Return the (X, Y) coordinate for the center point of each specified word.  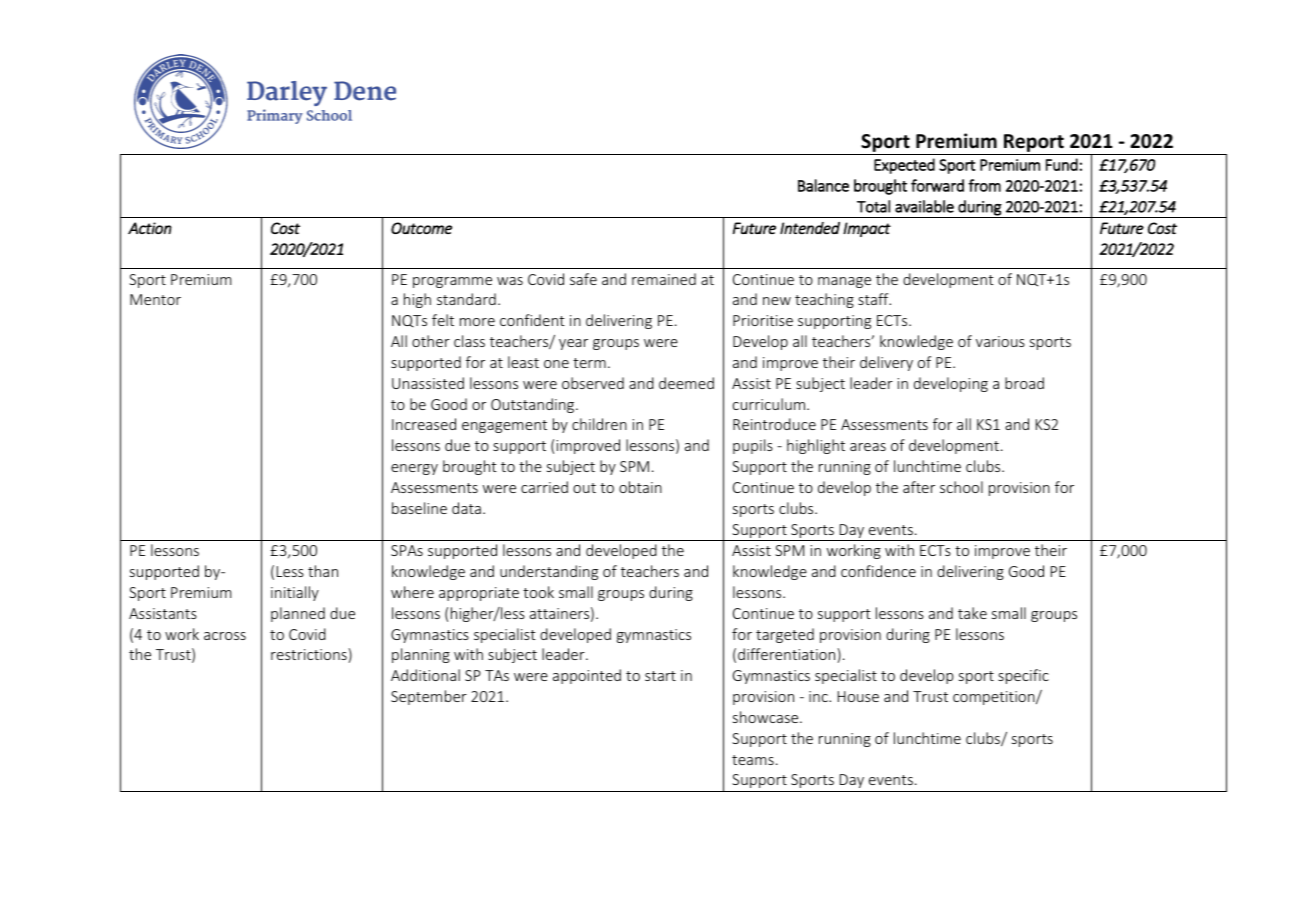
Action (150, 228)
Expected (904, 166)
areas (868, 447)
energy (414, 469)
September (429, 697)
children (599, 424)
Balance (823, 185)
